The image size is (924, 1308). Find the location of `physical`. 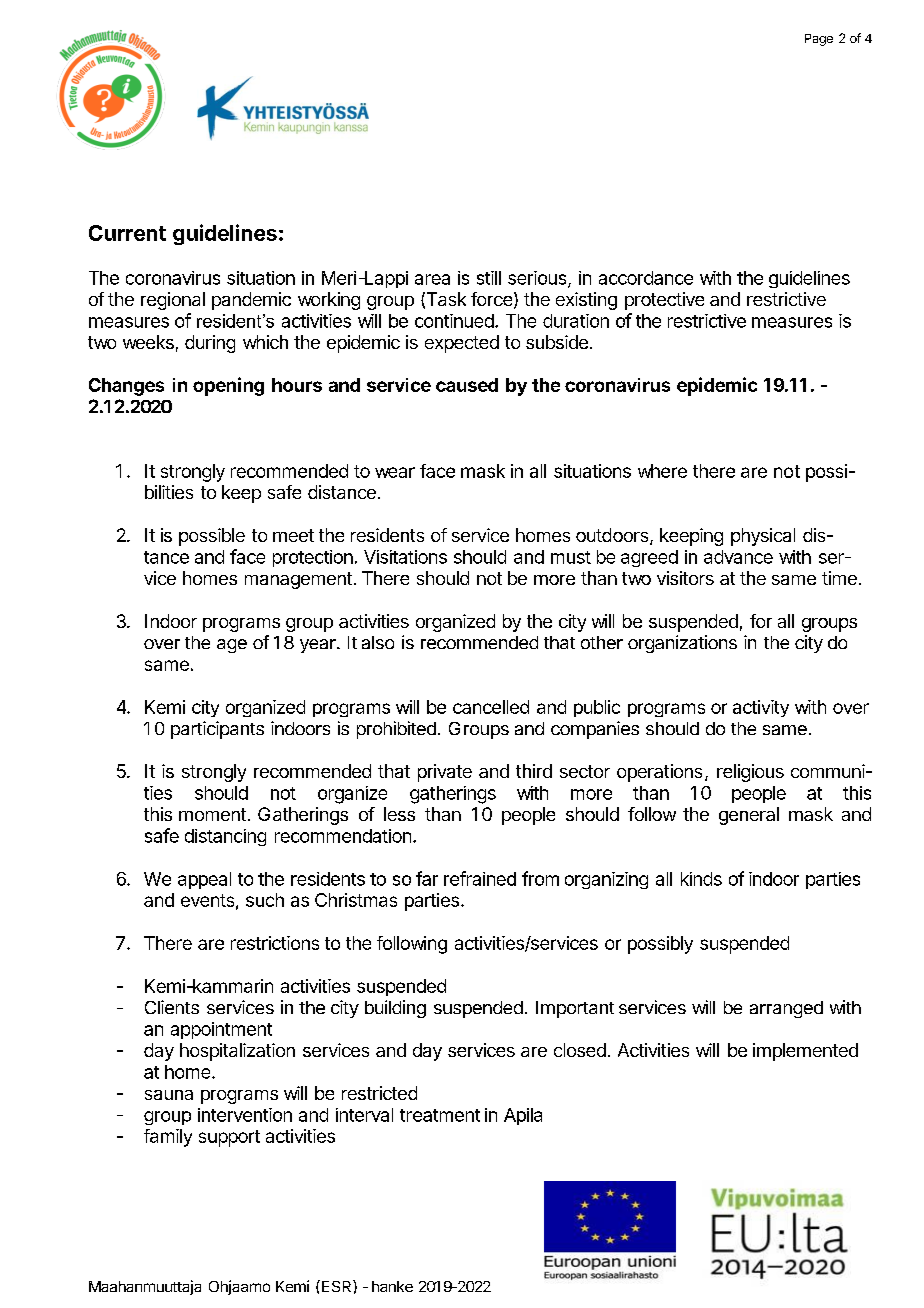

physical is located at coordinates (763, 537).
